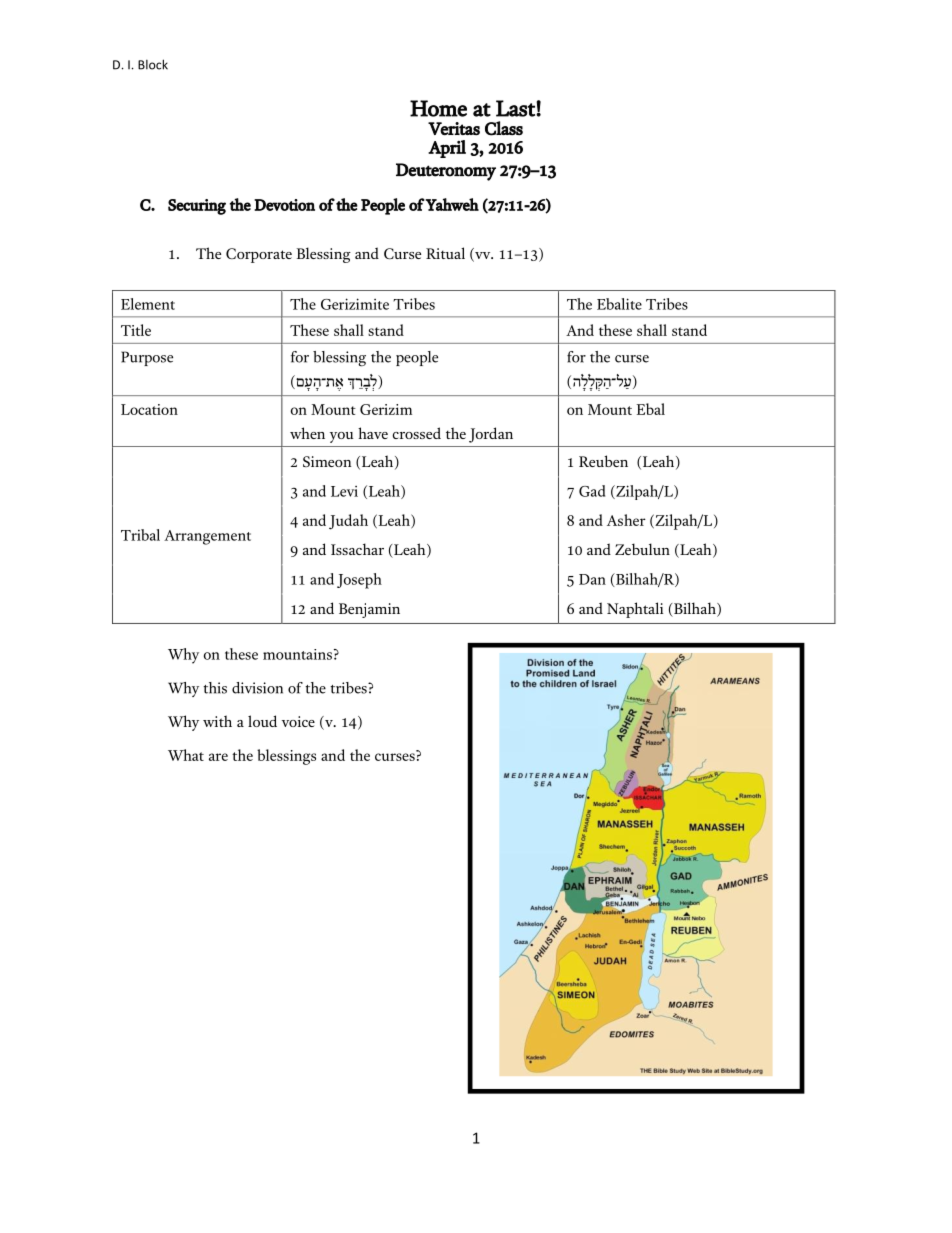 The height and width of the image is (1233, 952). Describe the element at coordinates (149, 409) in the image. I see `Location` at that location.
